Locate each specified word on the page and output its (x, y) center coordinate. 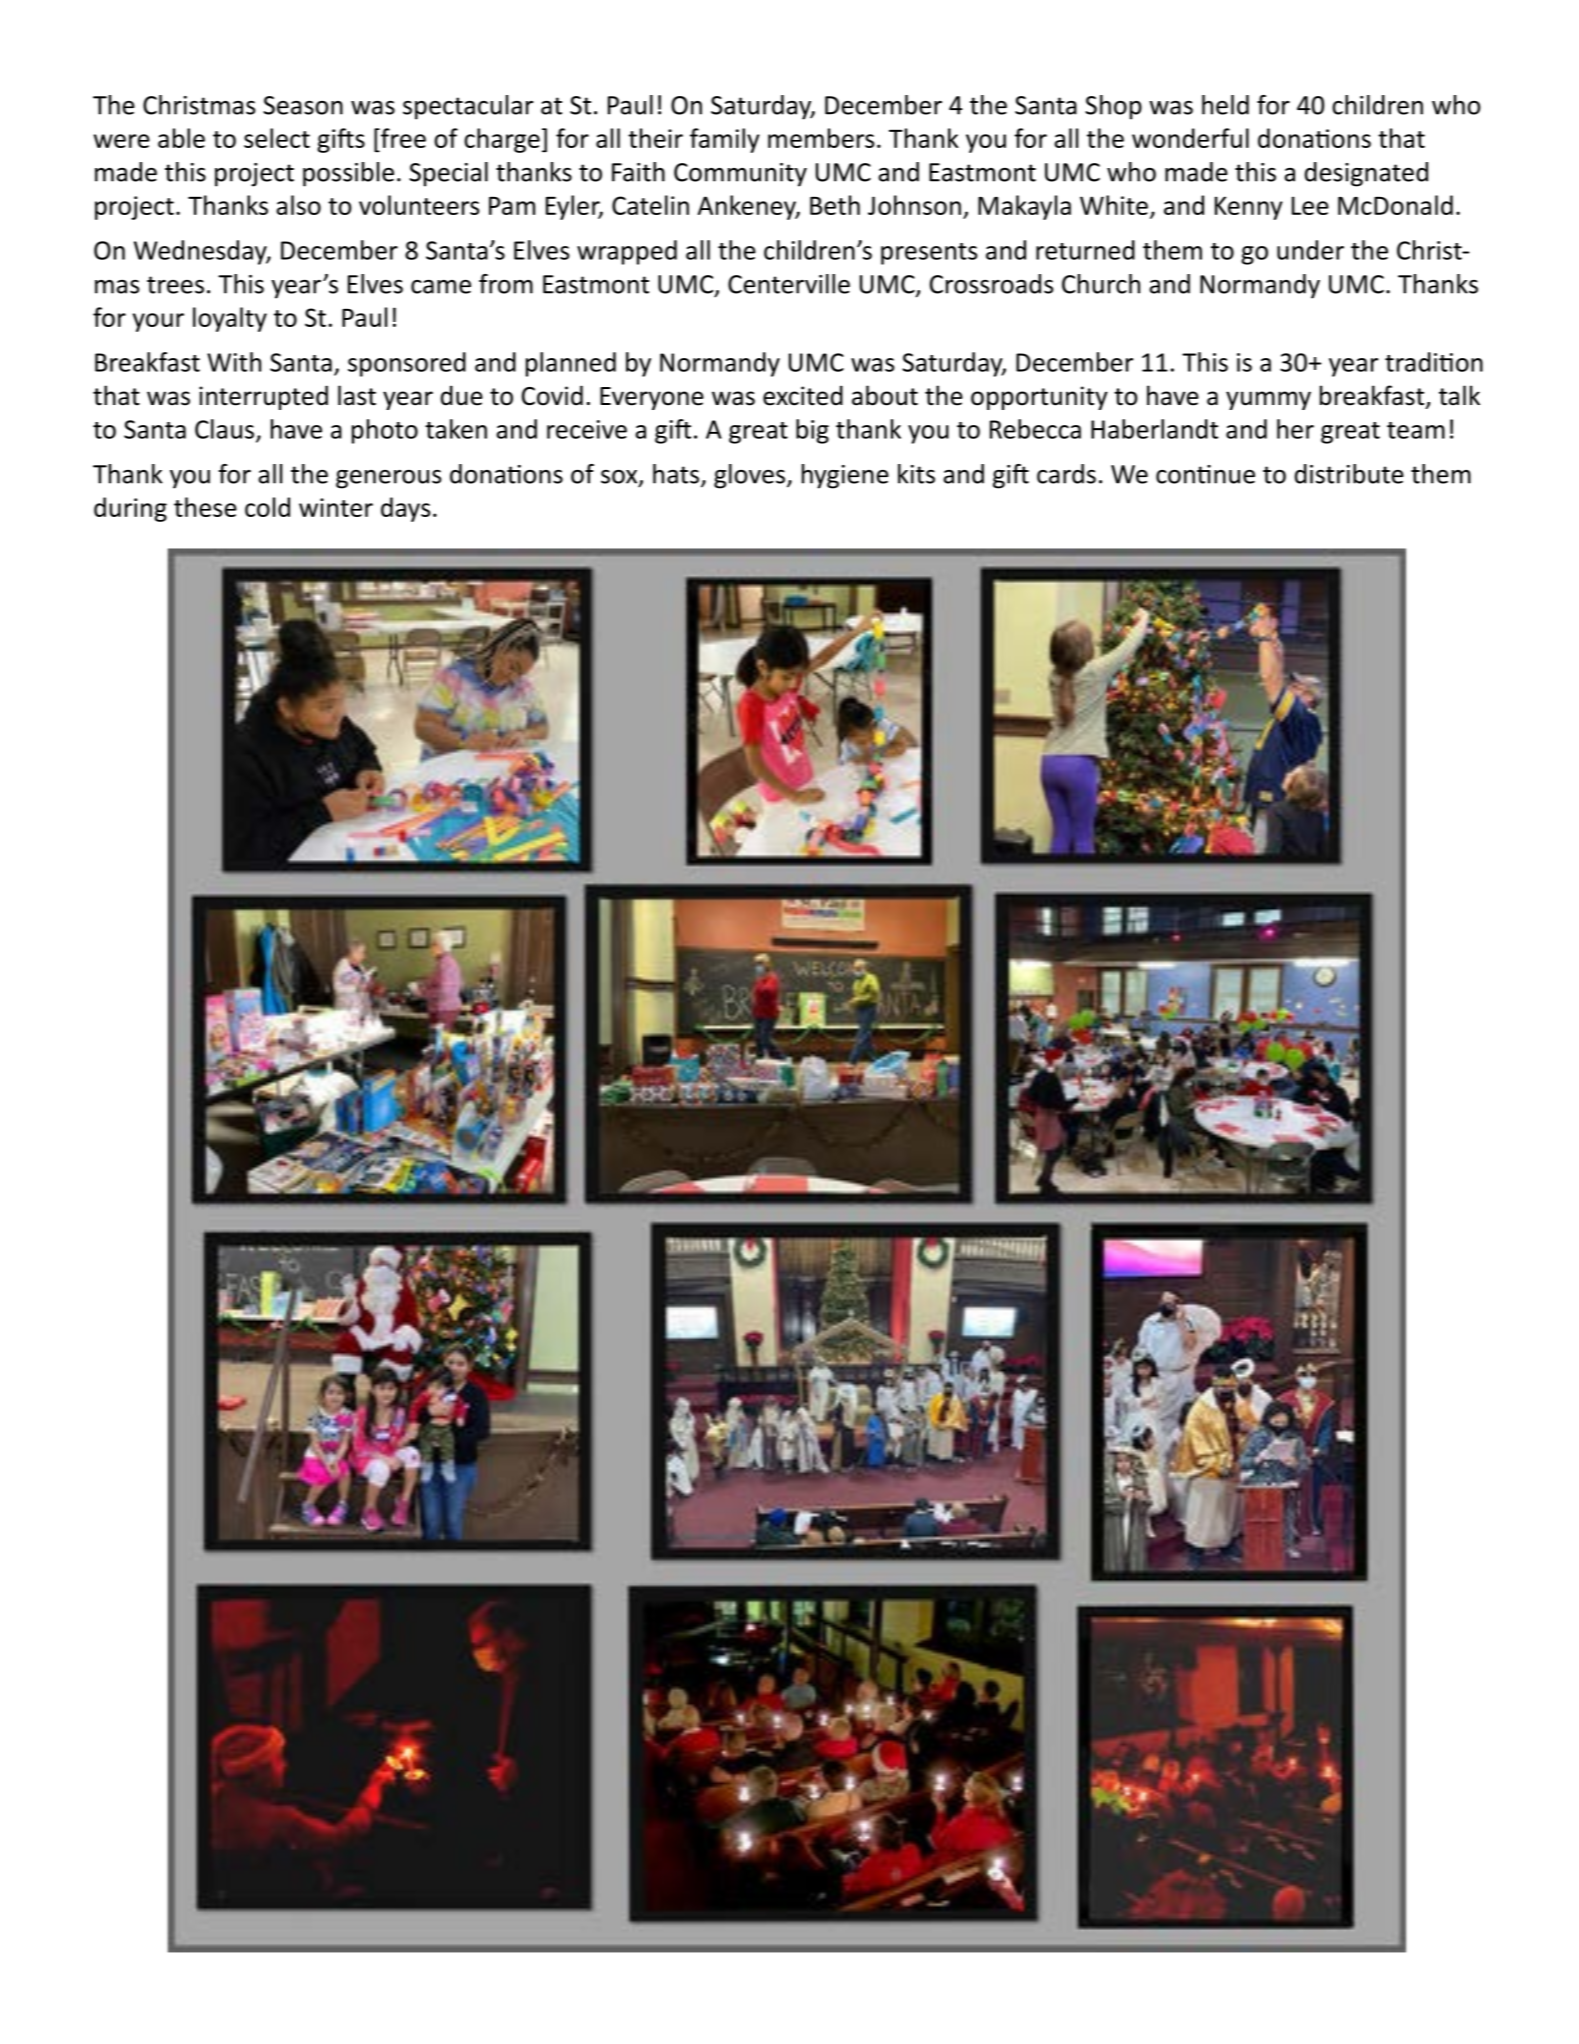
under (1310, 250)
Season (303, 105)
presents (929, 254)
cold (267, 507)
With (234, 362)
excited (803, 395)
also (299, 205)
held (1225, 105)
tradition (1434, 362)
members (821, 138)
